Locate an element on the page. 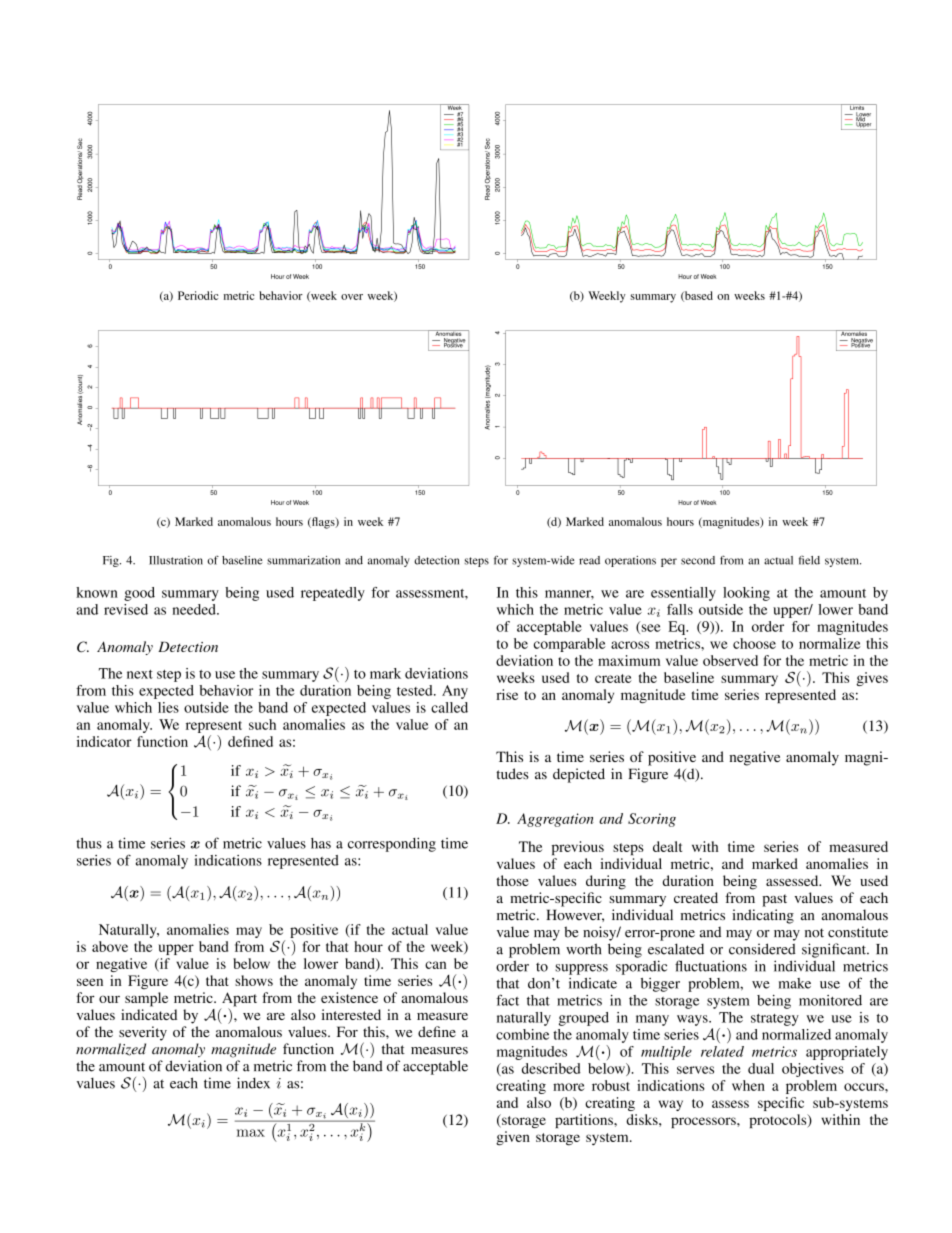  comparable is located at coordinates (570, 645).
